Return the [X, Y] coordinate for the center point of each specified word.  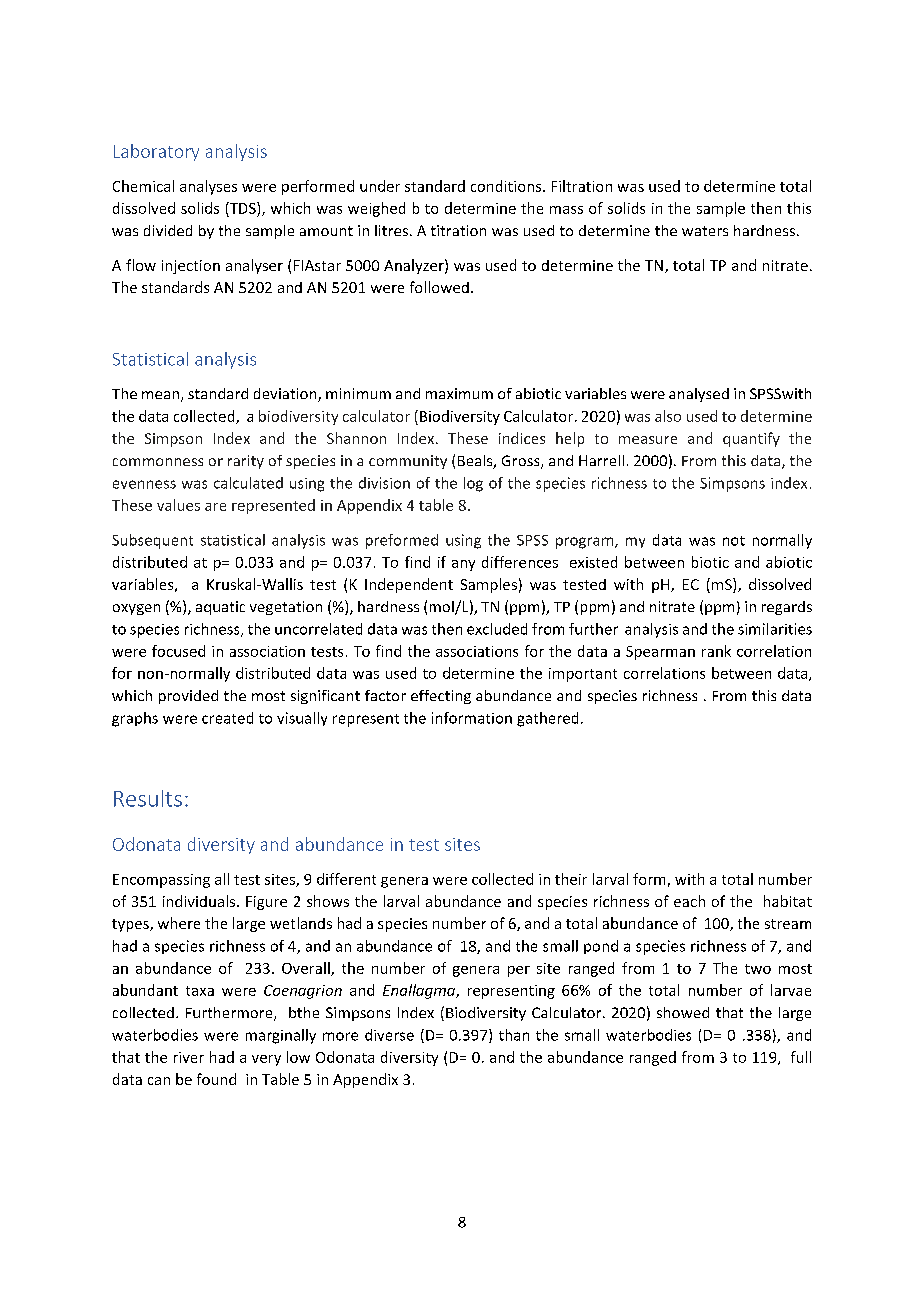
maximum [459, 393]
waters [705, 231]
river [189, 1057]
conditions [507, 186]
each [689, 901]
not [734, 541]
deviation [286, 395]
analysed [699, 395]
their [571, 879]
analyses [208, 187]
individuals [200, 901]
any [463, 565]
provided [188, 697]
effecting [441, 697]
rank [716, 651]
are [215, 507]
